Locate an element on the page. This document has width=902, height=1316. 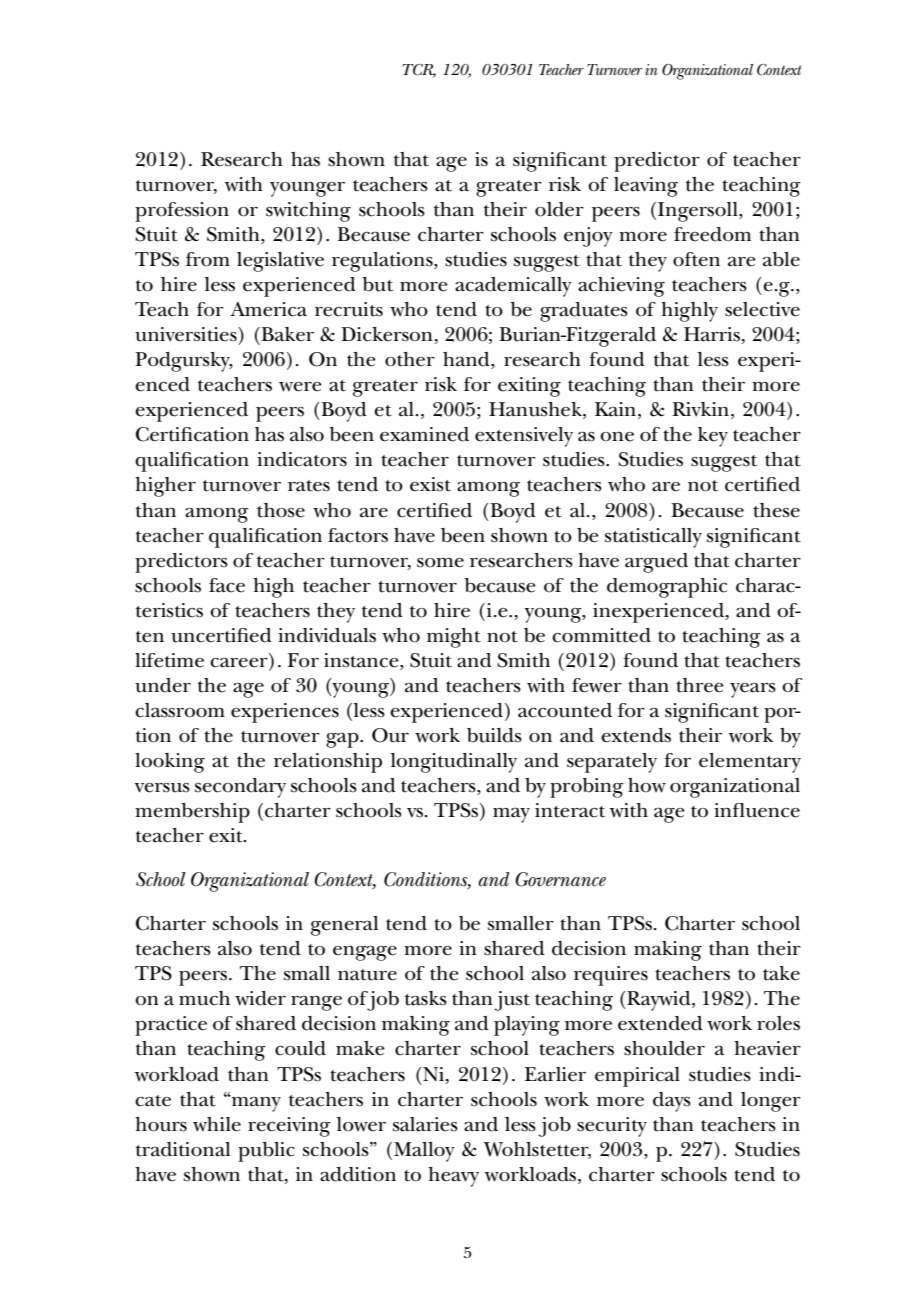
face is located at coordinates (227, 585).
